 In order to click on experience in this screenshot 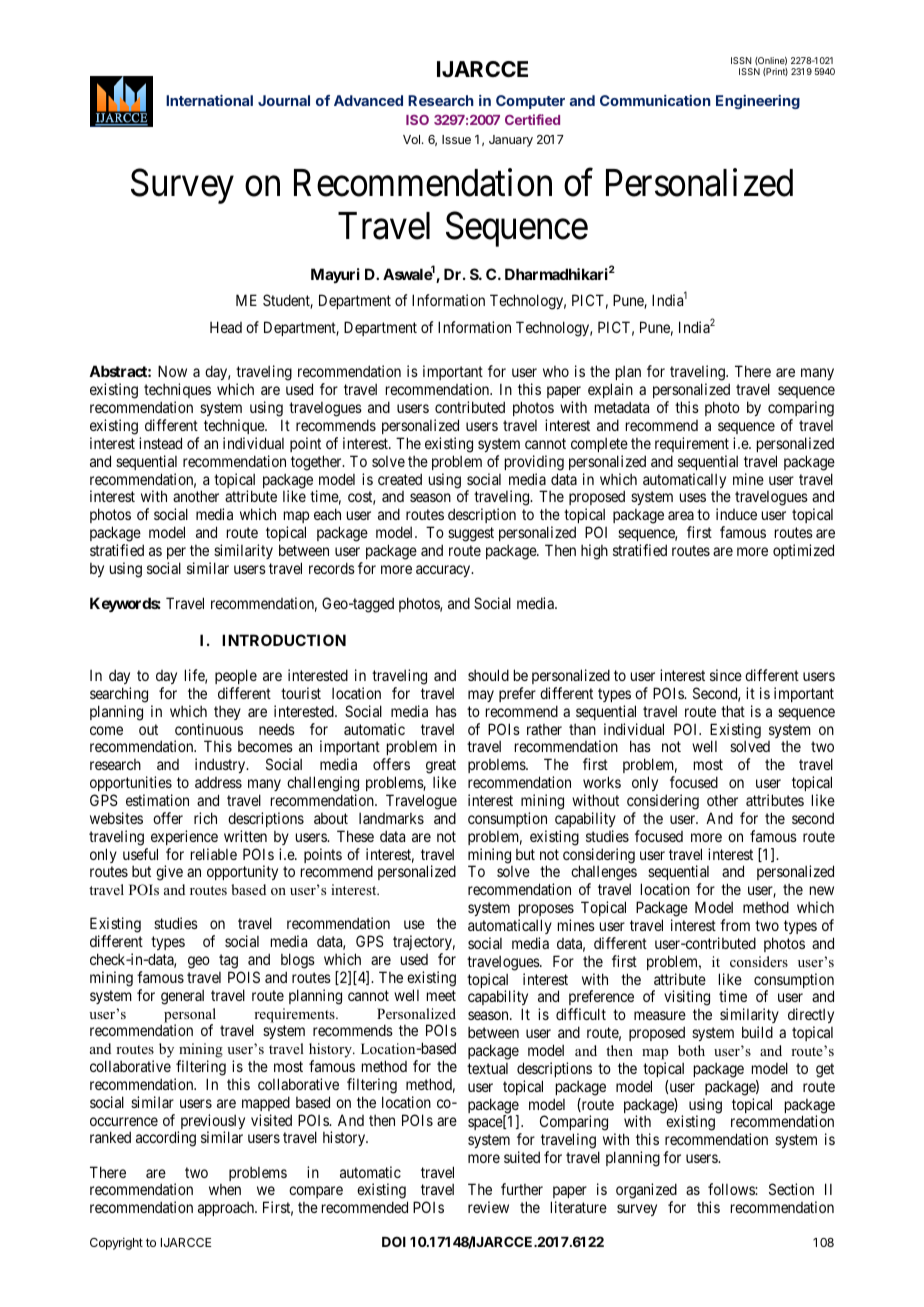, I will do `click(184, 837)`.
